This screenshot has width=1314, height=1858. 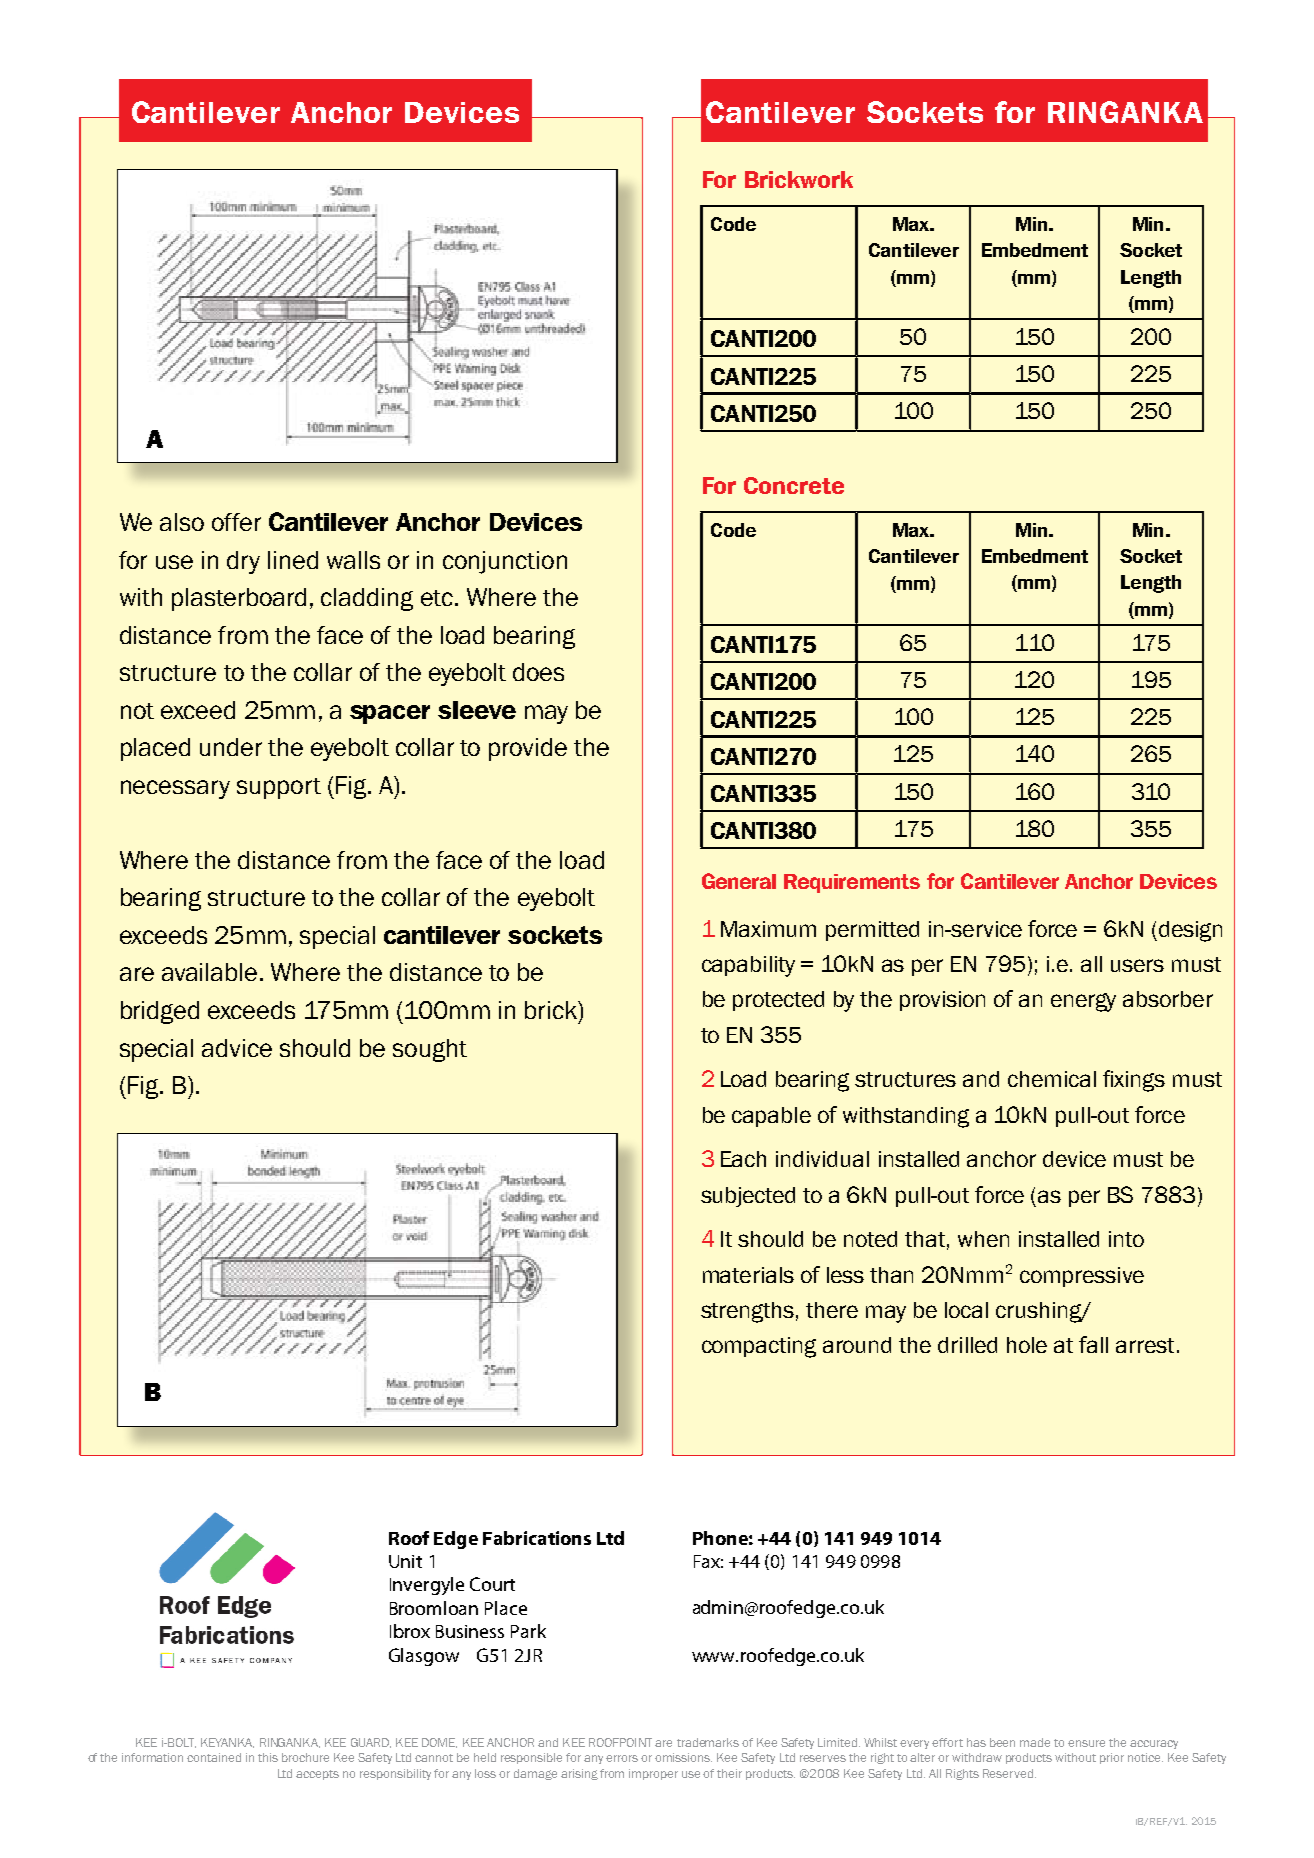 What do you see at coordinates (748, 966) in the screenshot?
I see `capability` at bounding box center [748, 966].
